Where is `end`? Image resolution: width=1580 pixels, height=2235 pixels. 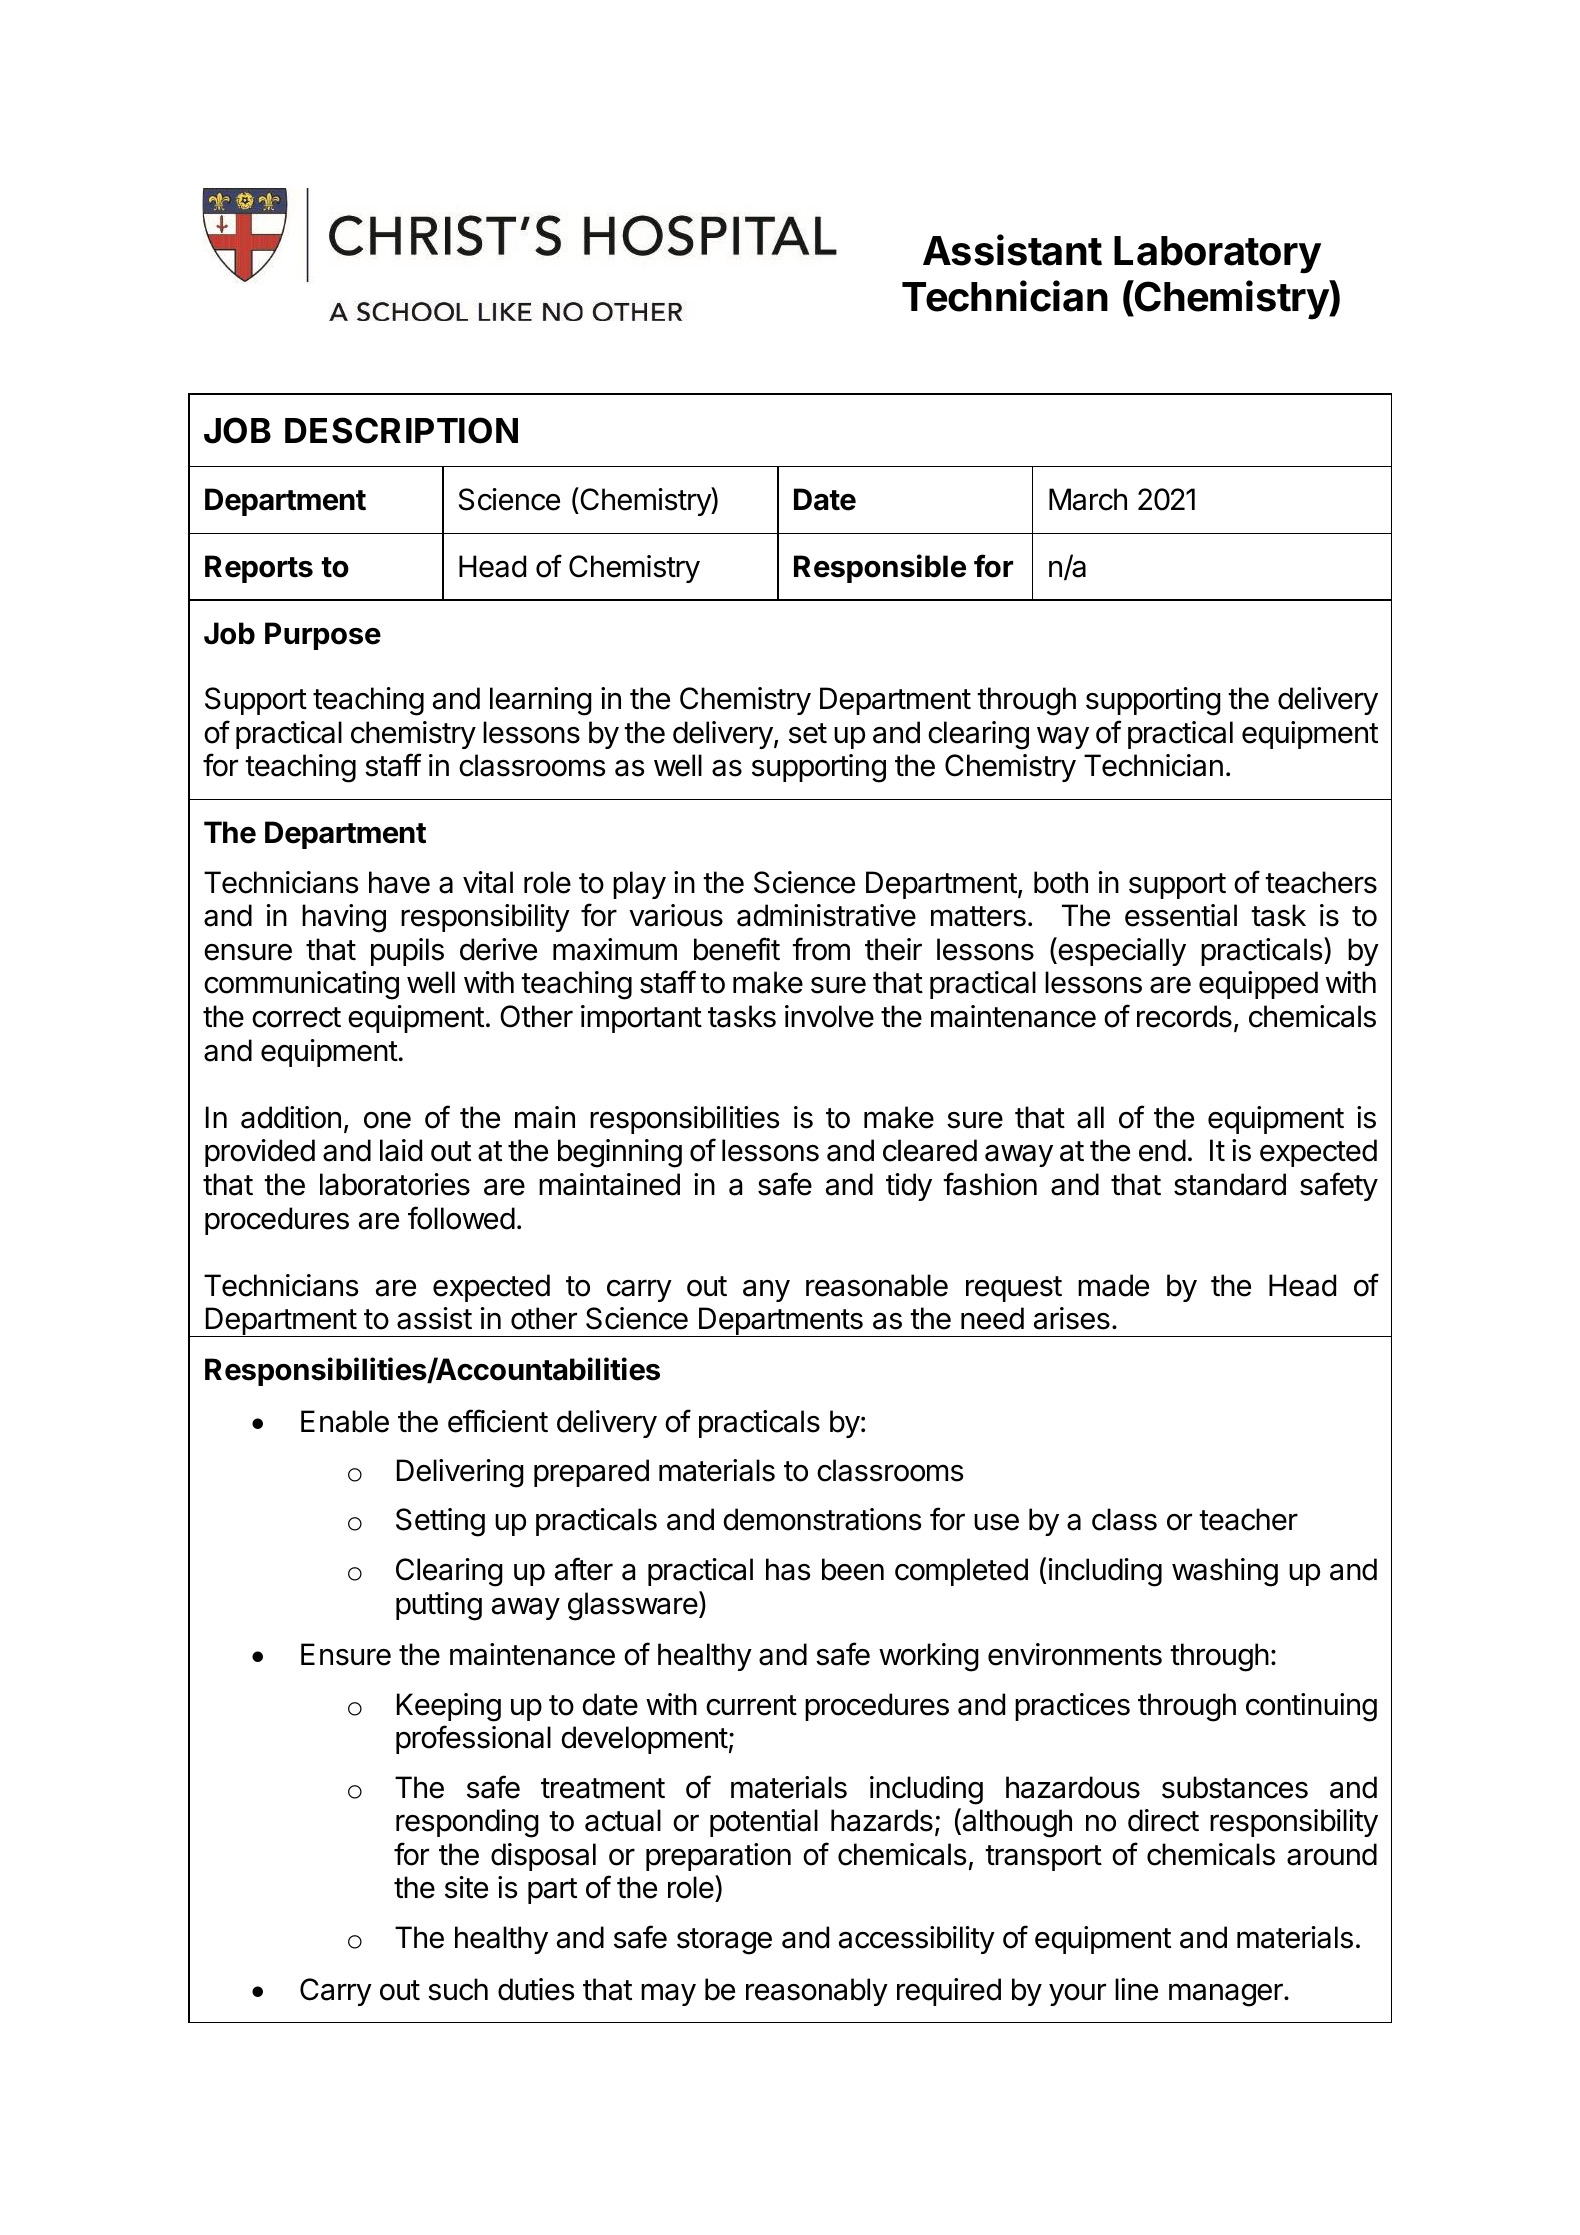 end is located at coordinates (1162, 1150).
